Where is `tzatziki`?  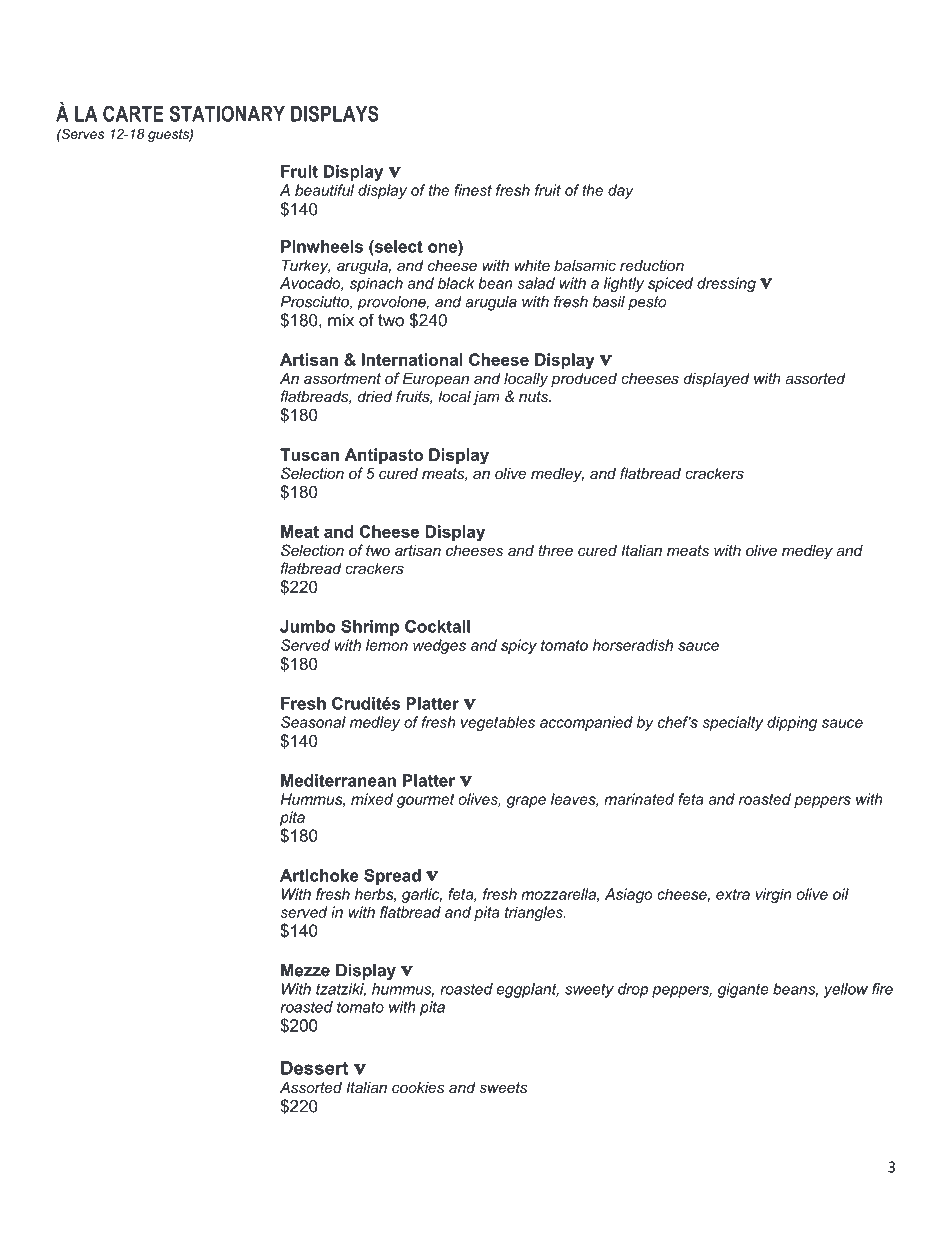
tzatziki is located at coordinates (341, 990).
